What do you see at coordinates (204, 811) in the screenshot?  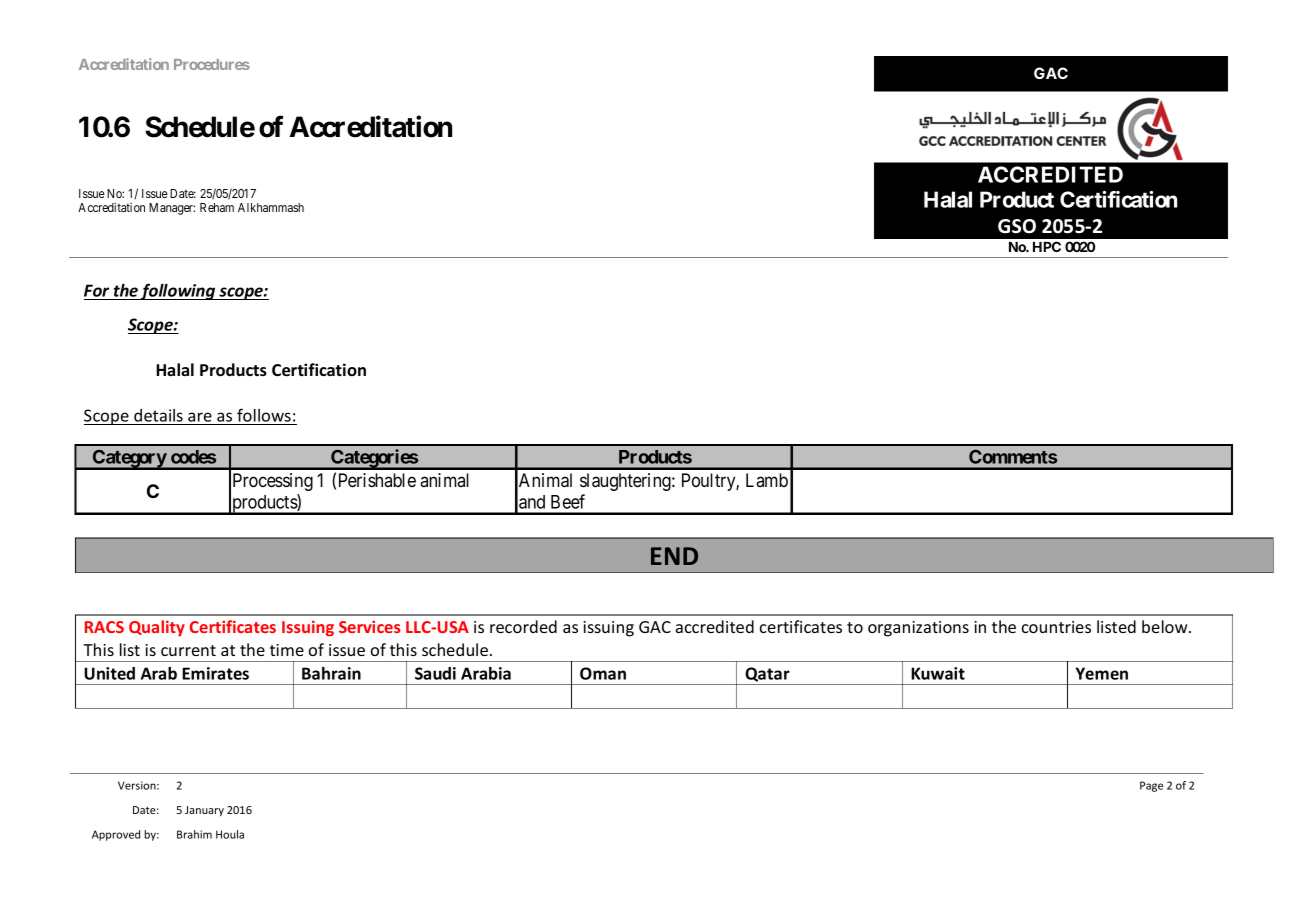 I see `January` at bounding box center [204, 811].
